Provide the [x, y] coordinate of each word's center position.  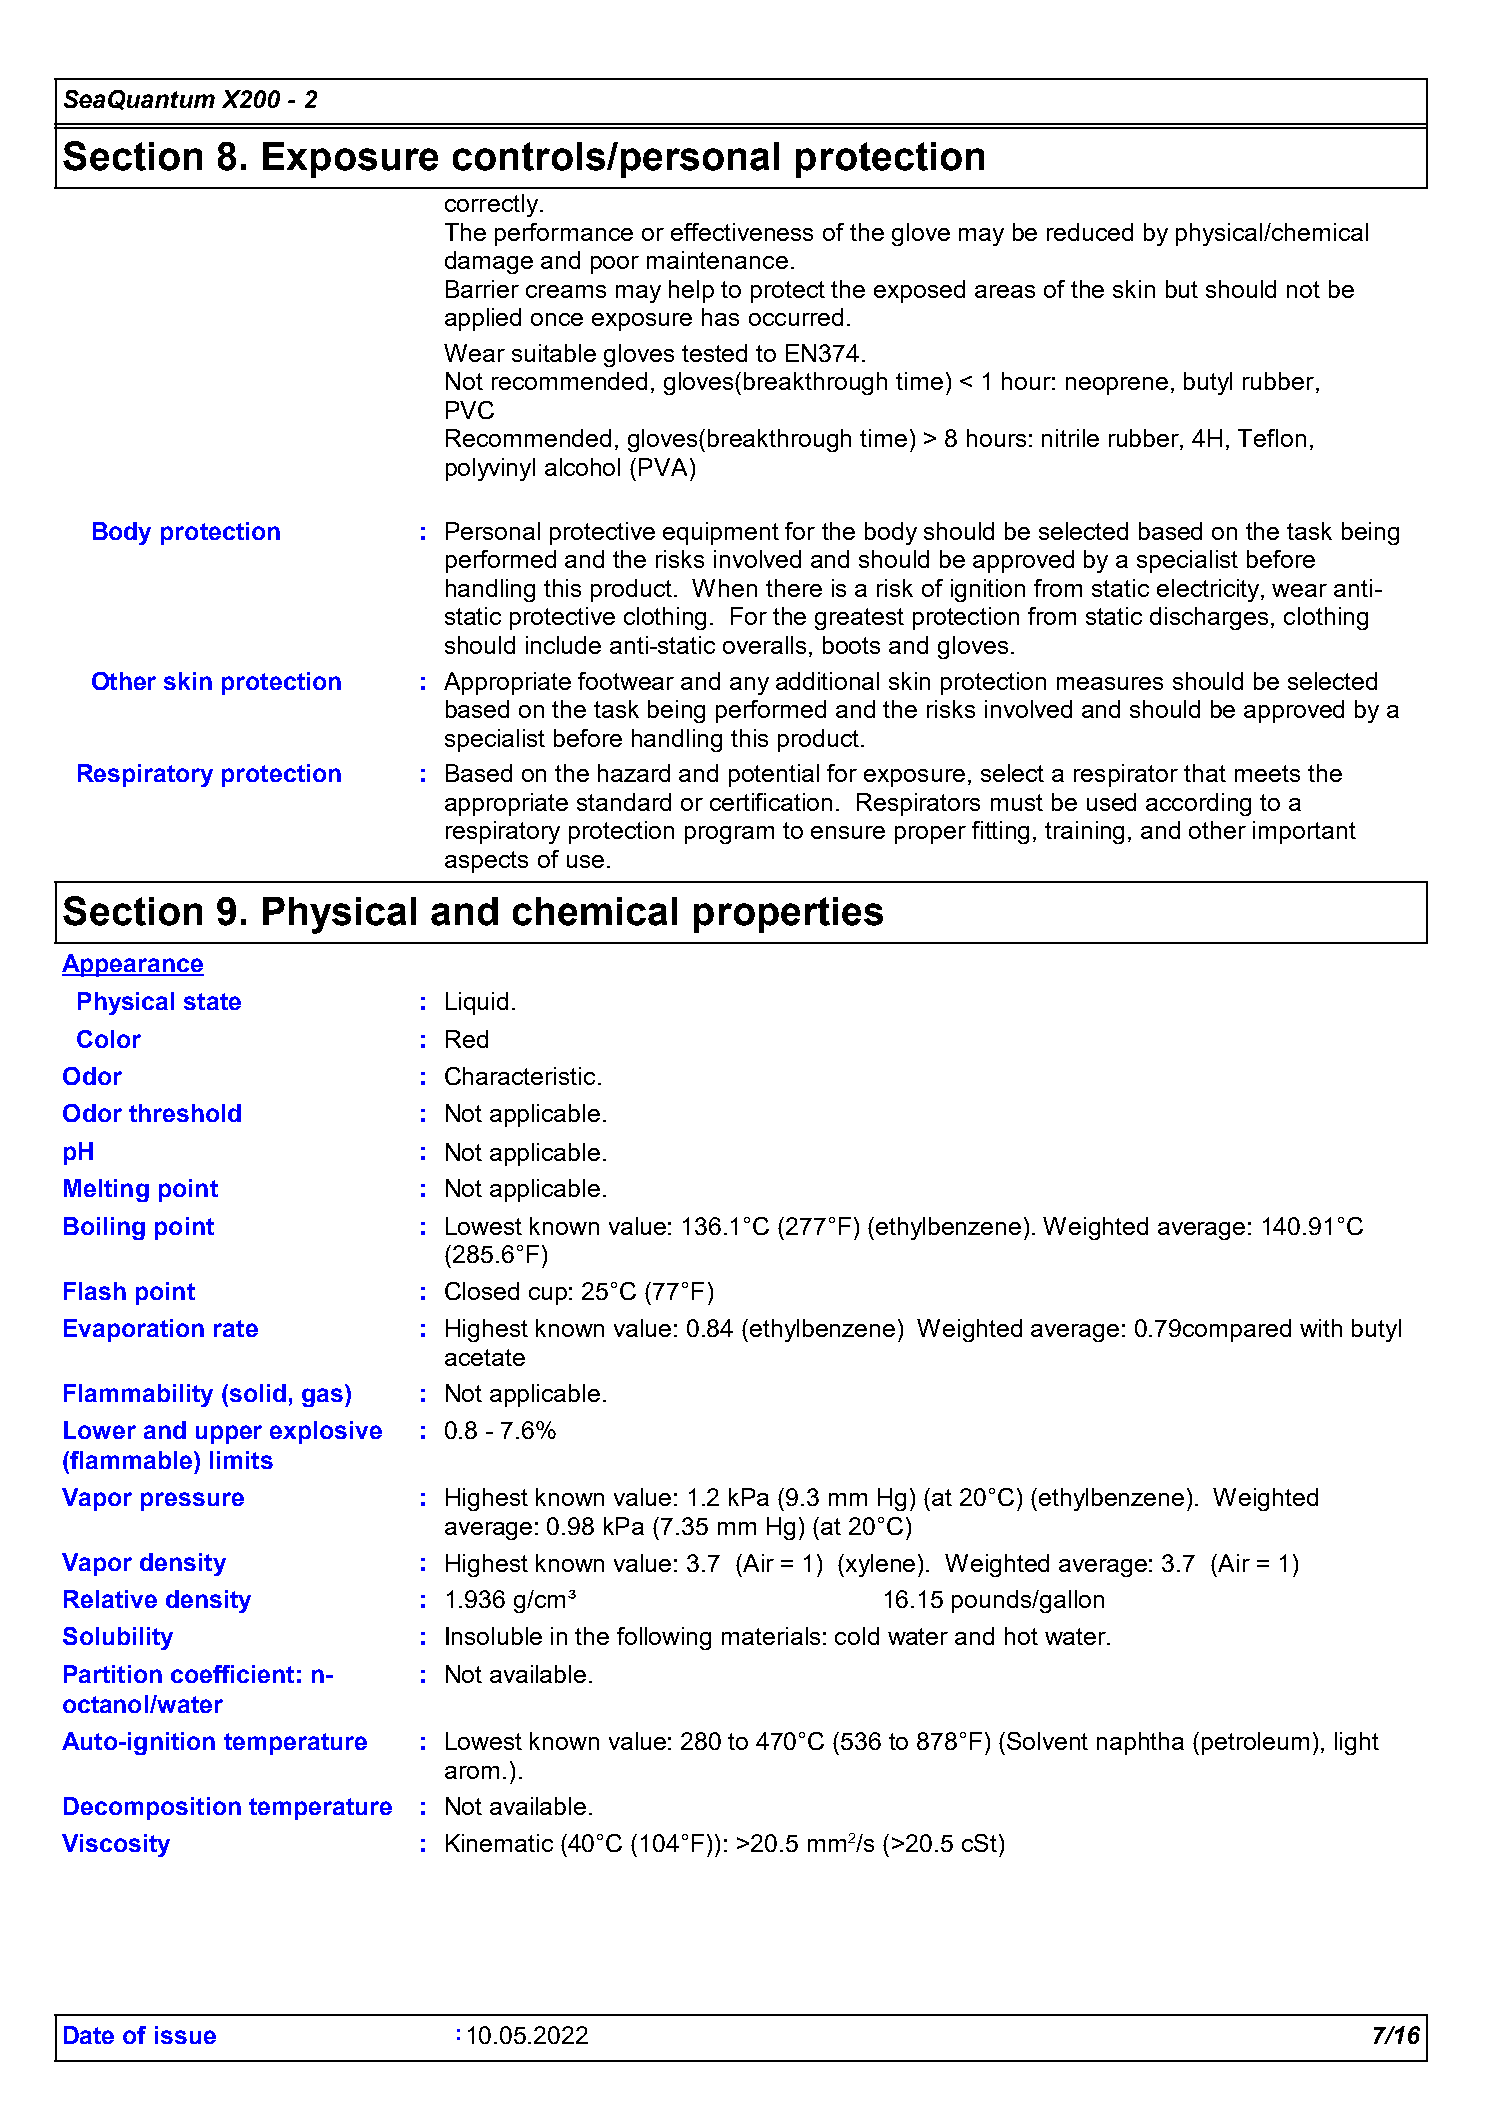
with [1321, 1328]
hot [1021, 1636]
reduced [1090, 232]
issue [185, 2035]
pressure [192, 1501]
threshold [185, 1113]
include [563, 645]
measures [1110, 683]
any [749, 686]
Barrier [482, 289]
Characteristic [520, 1076]
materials [771, 1636]
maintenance [717, 260]
